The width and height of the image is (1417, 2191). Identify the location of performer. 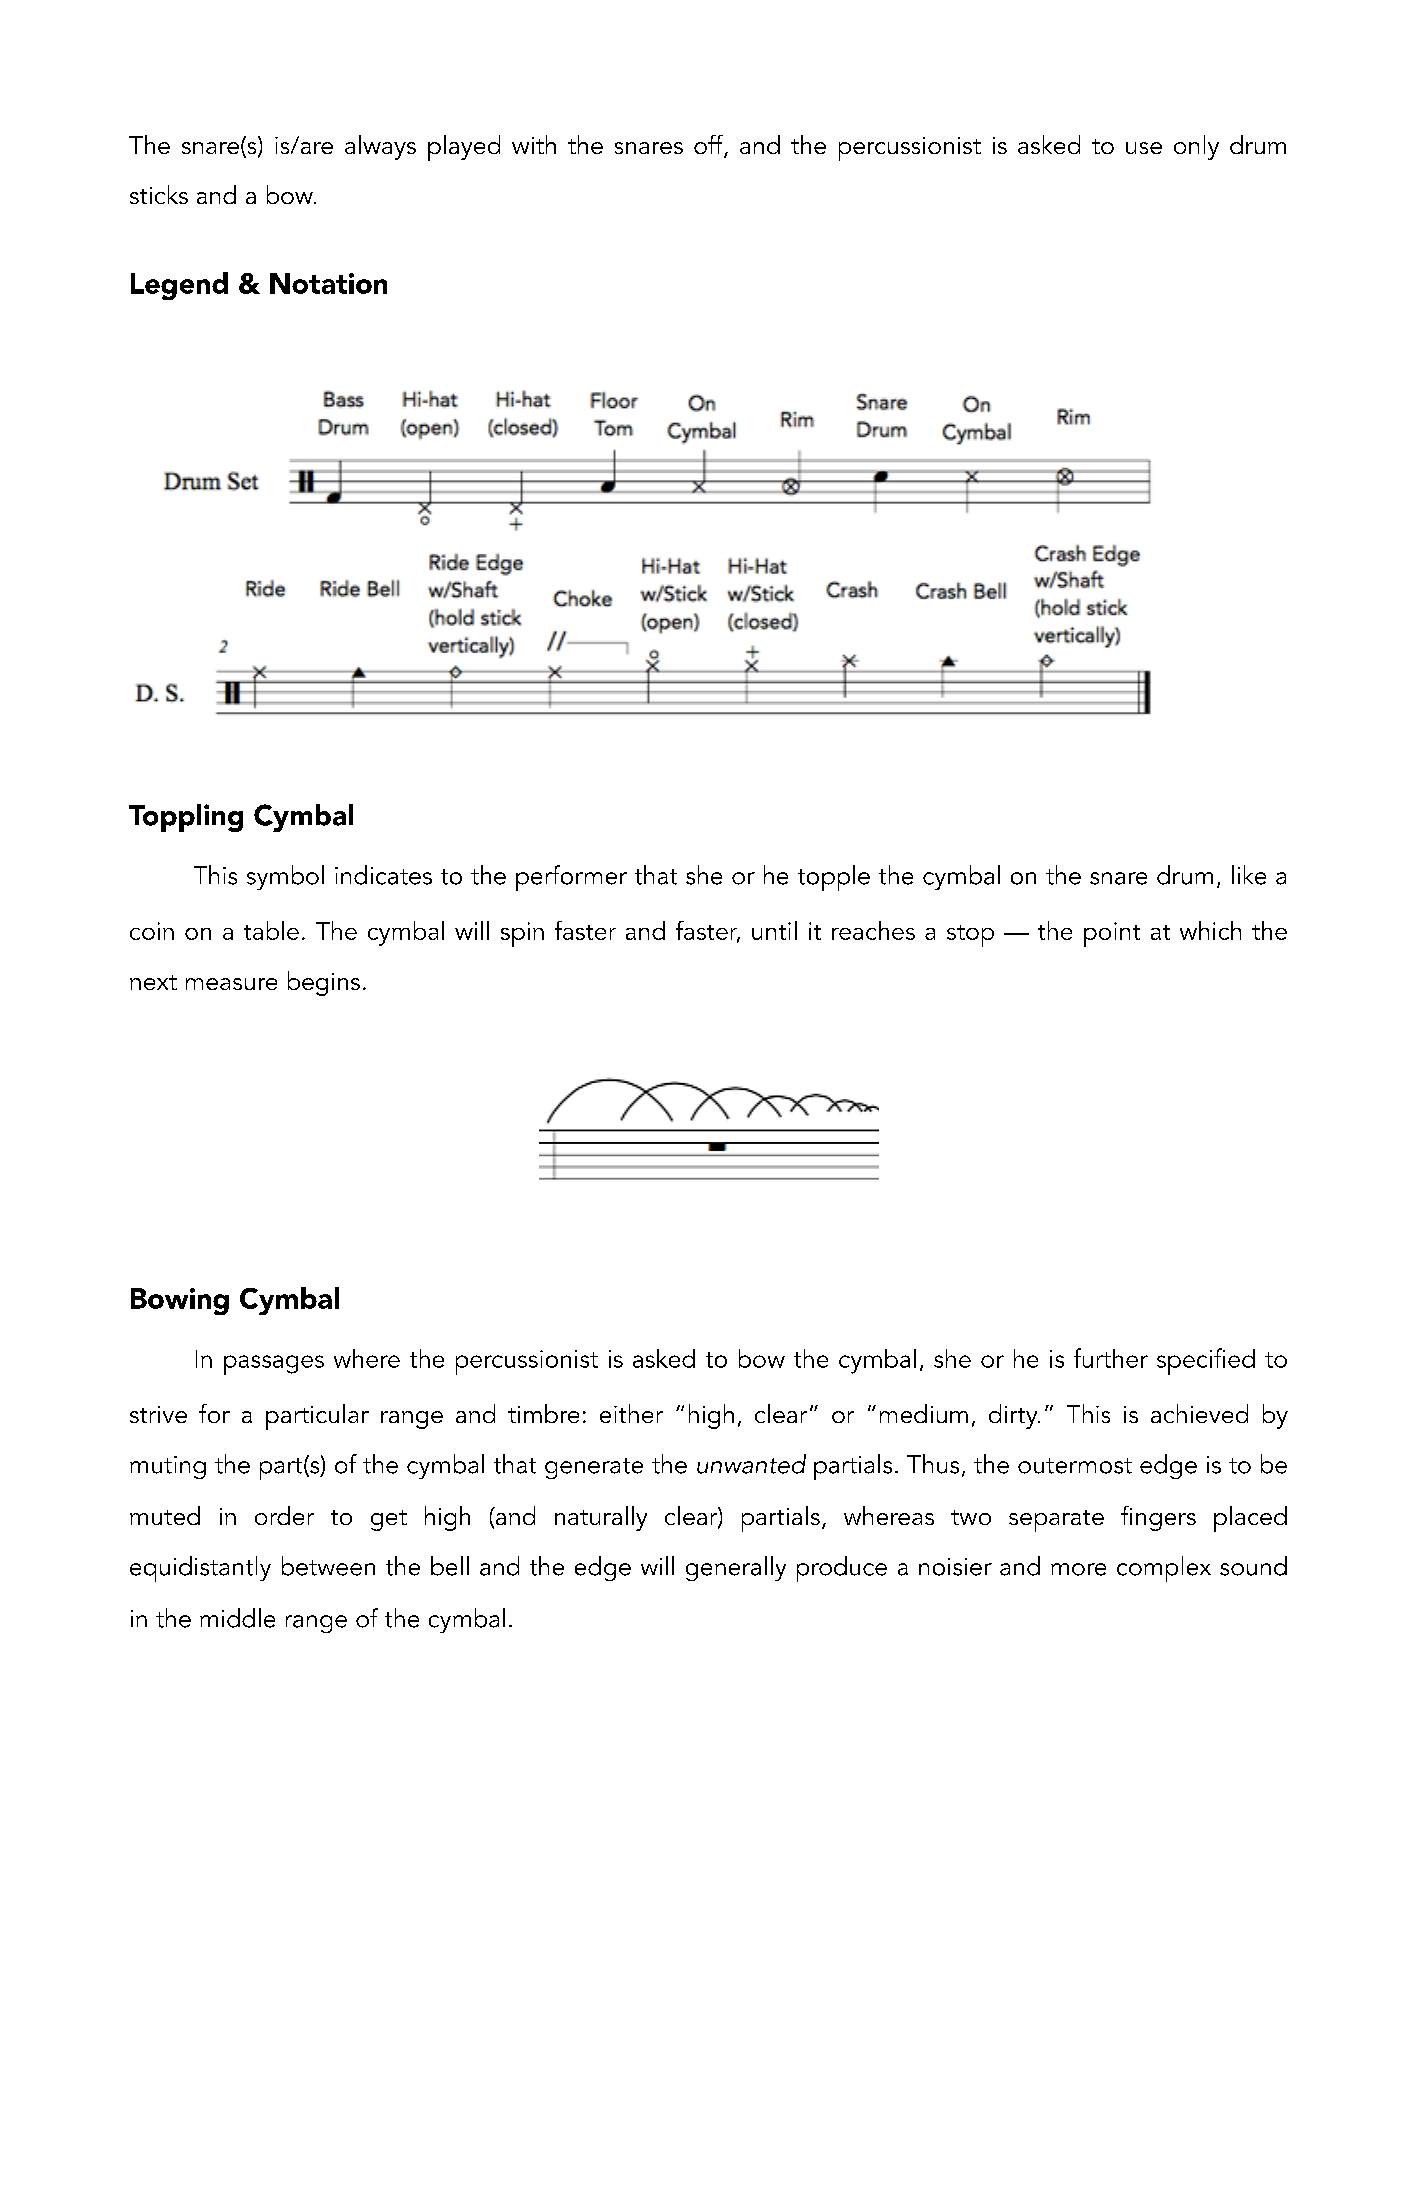
(571, 878).
